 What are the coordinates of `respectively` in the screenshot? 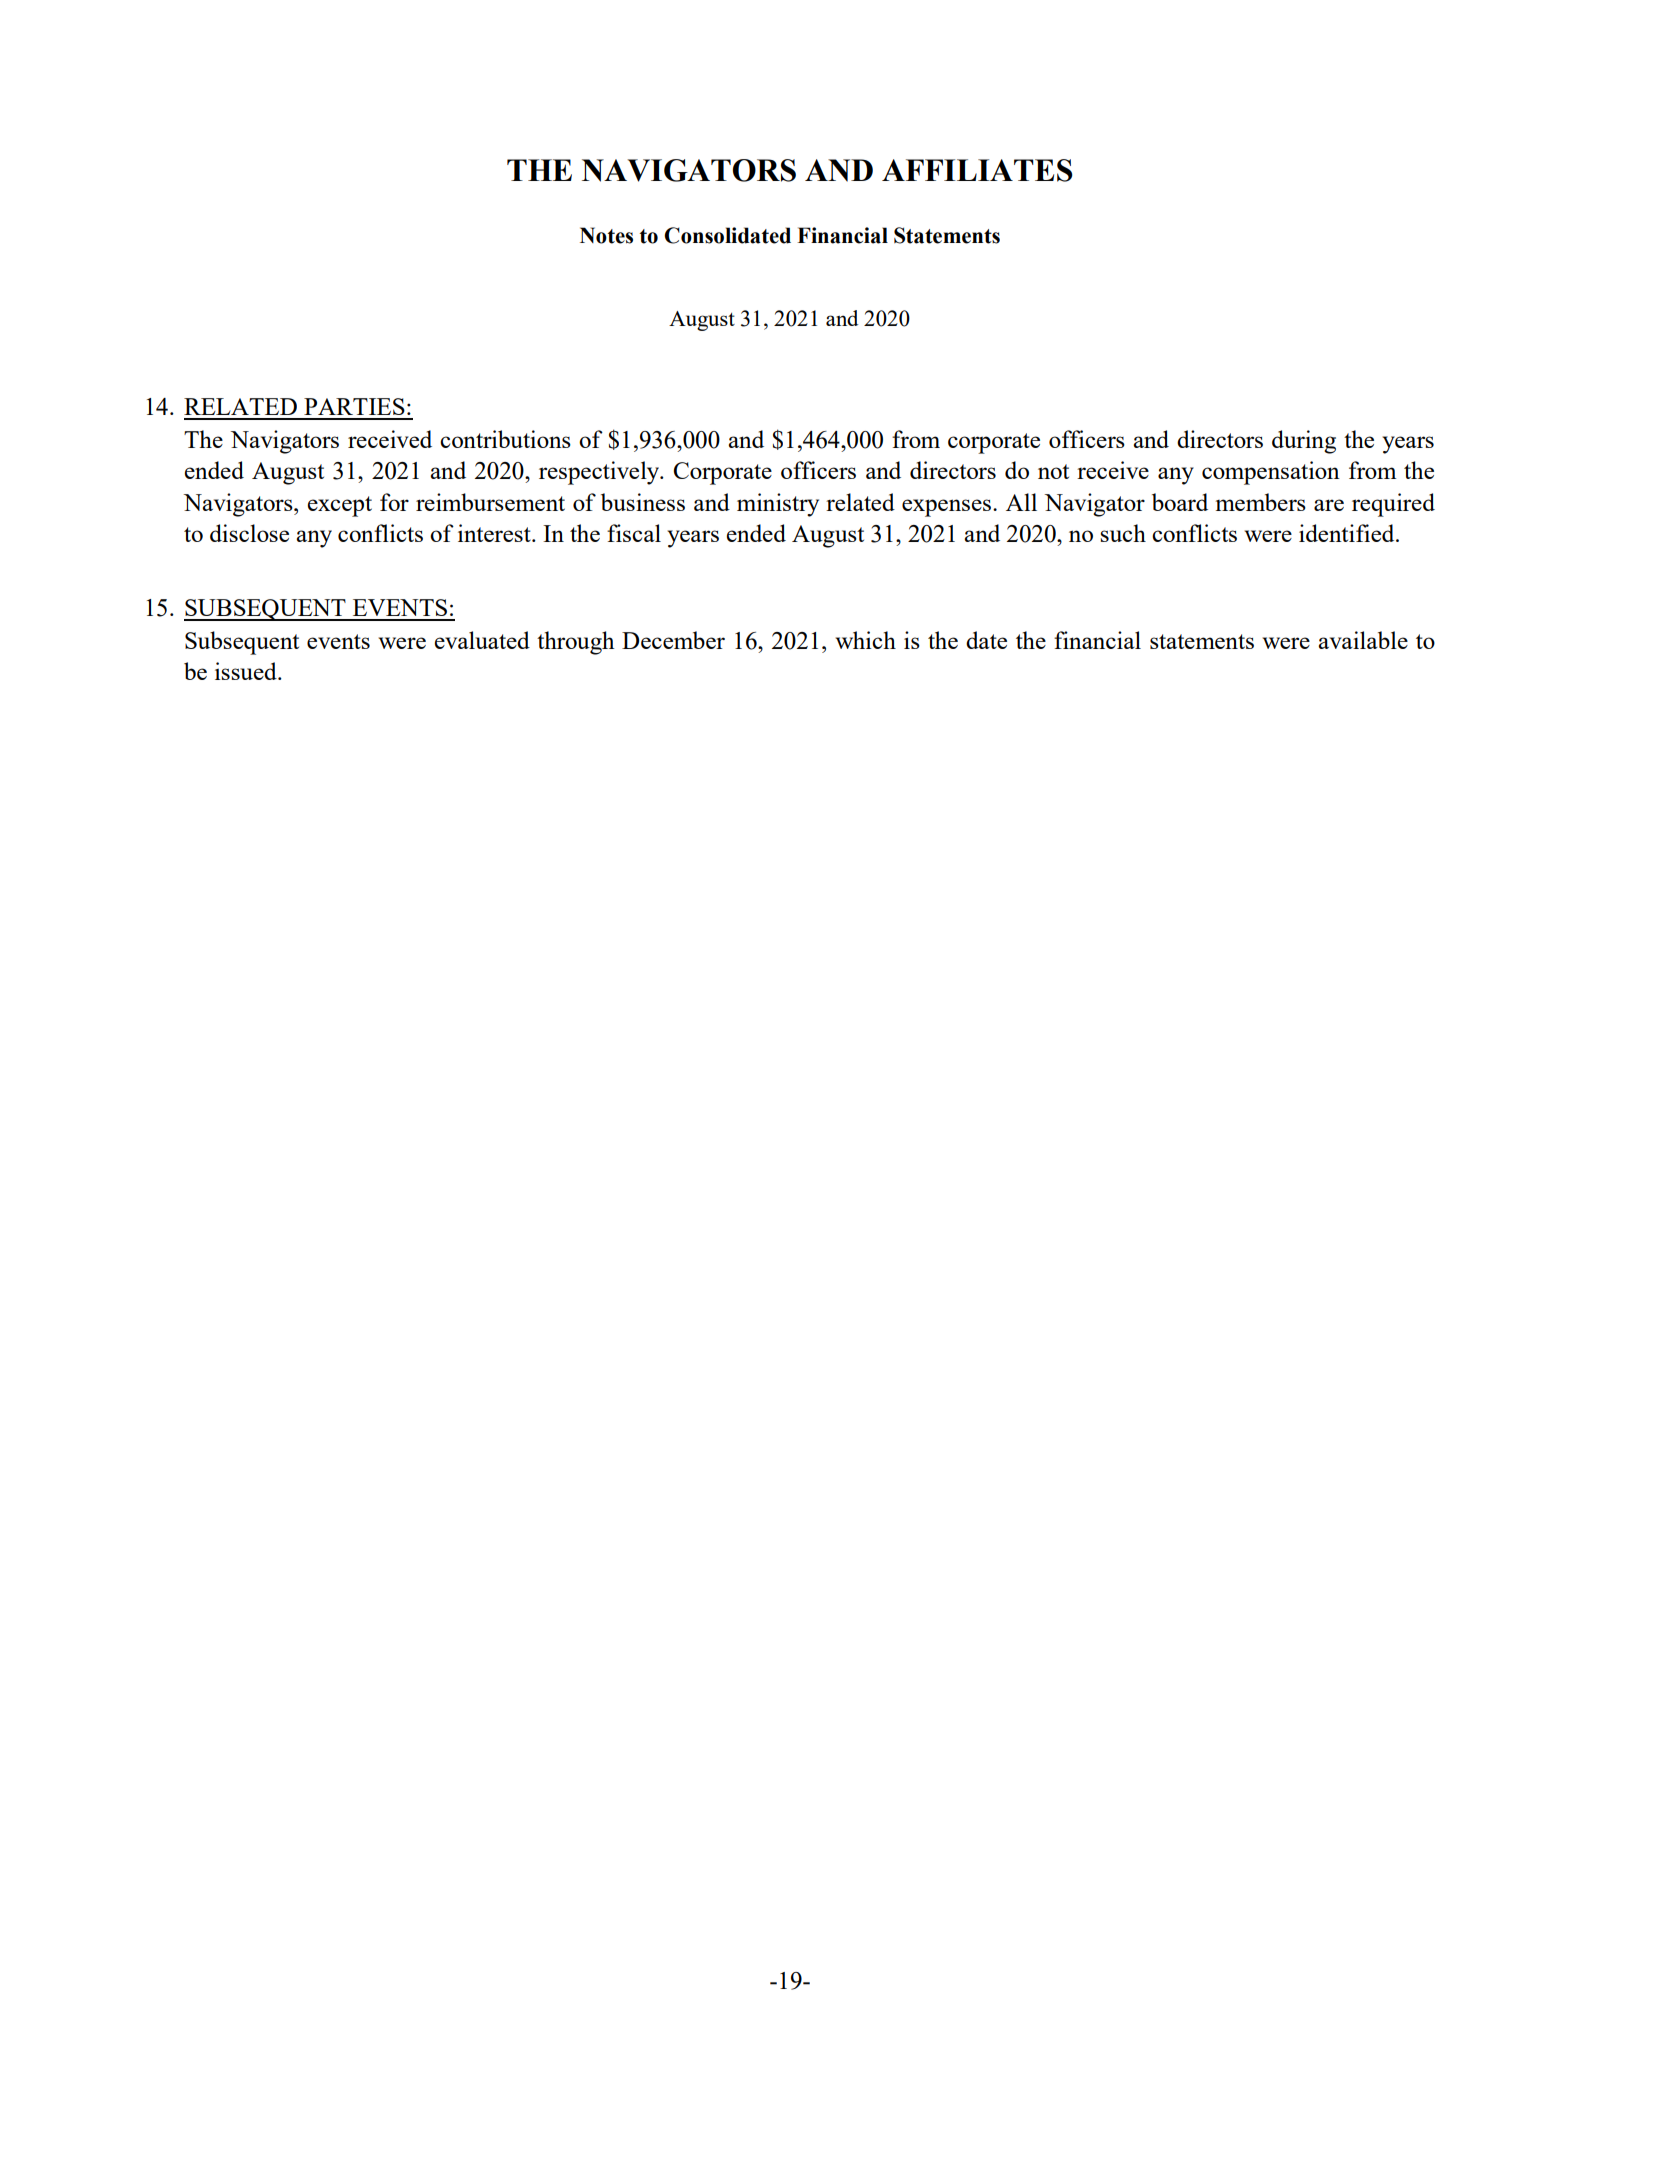 It's located at (600, 473).
